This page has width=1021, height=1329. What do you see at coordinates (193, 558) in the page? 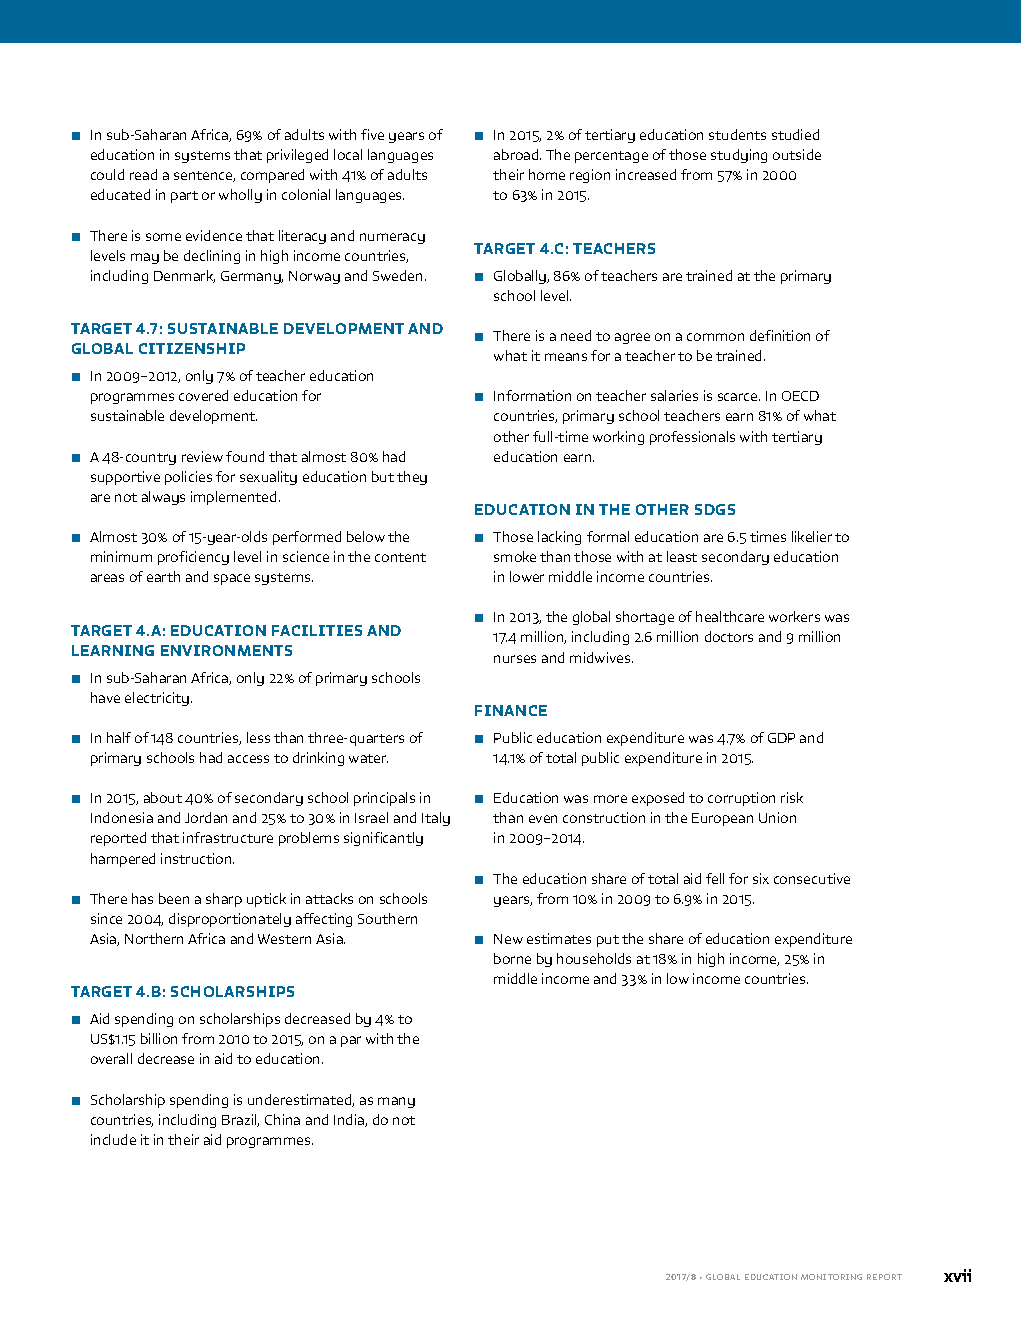
I see `proficiency` at bounding box center [193, 558].
